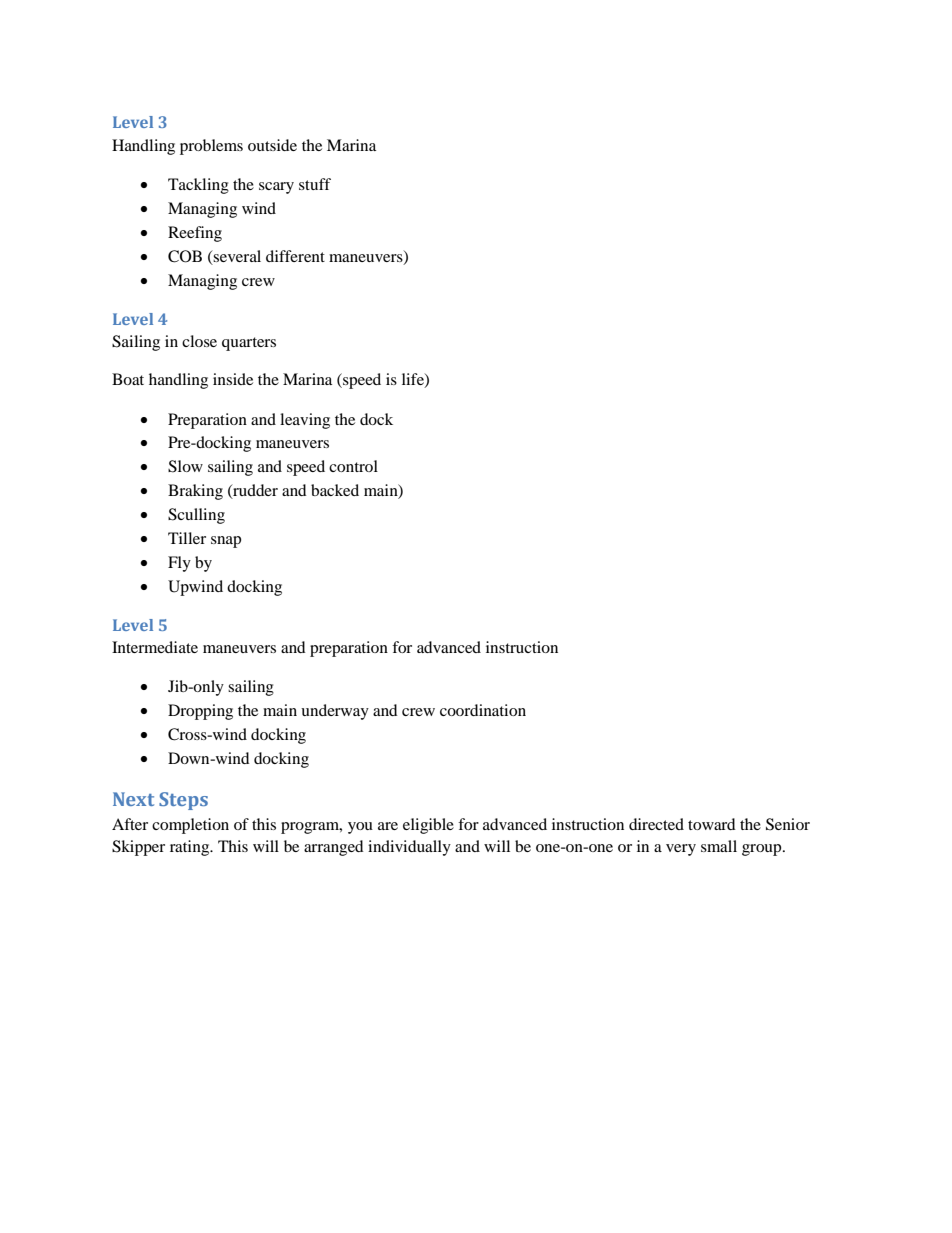 The width and height of the screenshot is (952, 1233). I want to click on toward, so click(712, 824).
